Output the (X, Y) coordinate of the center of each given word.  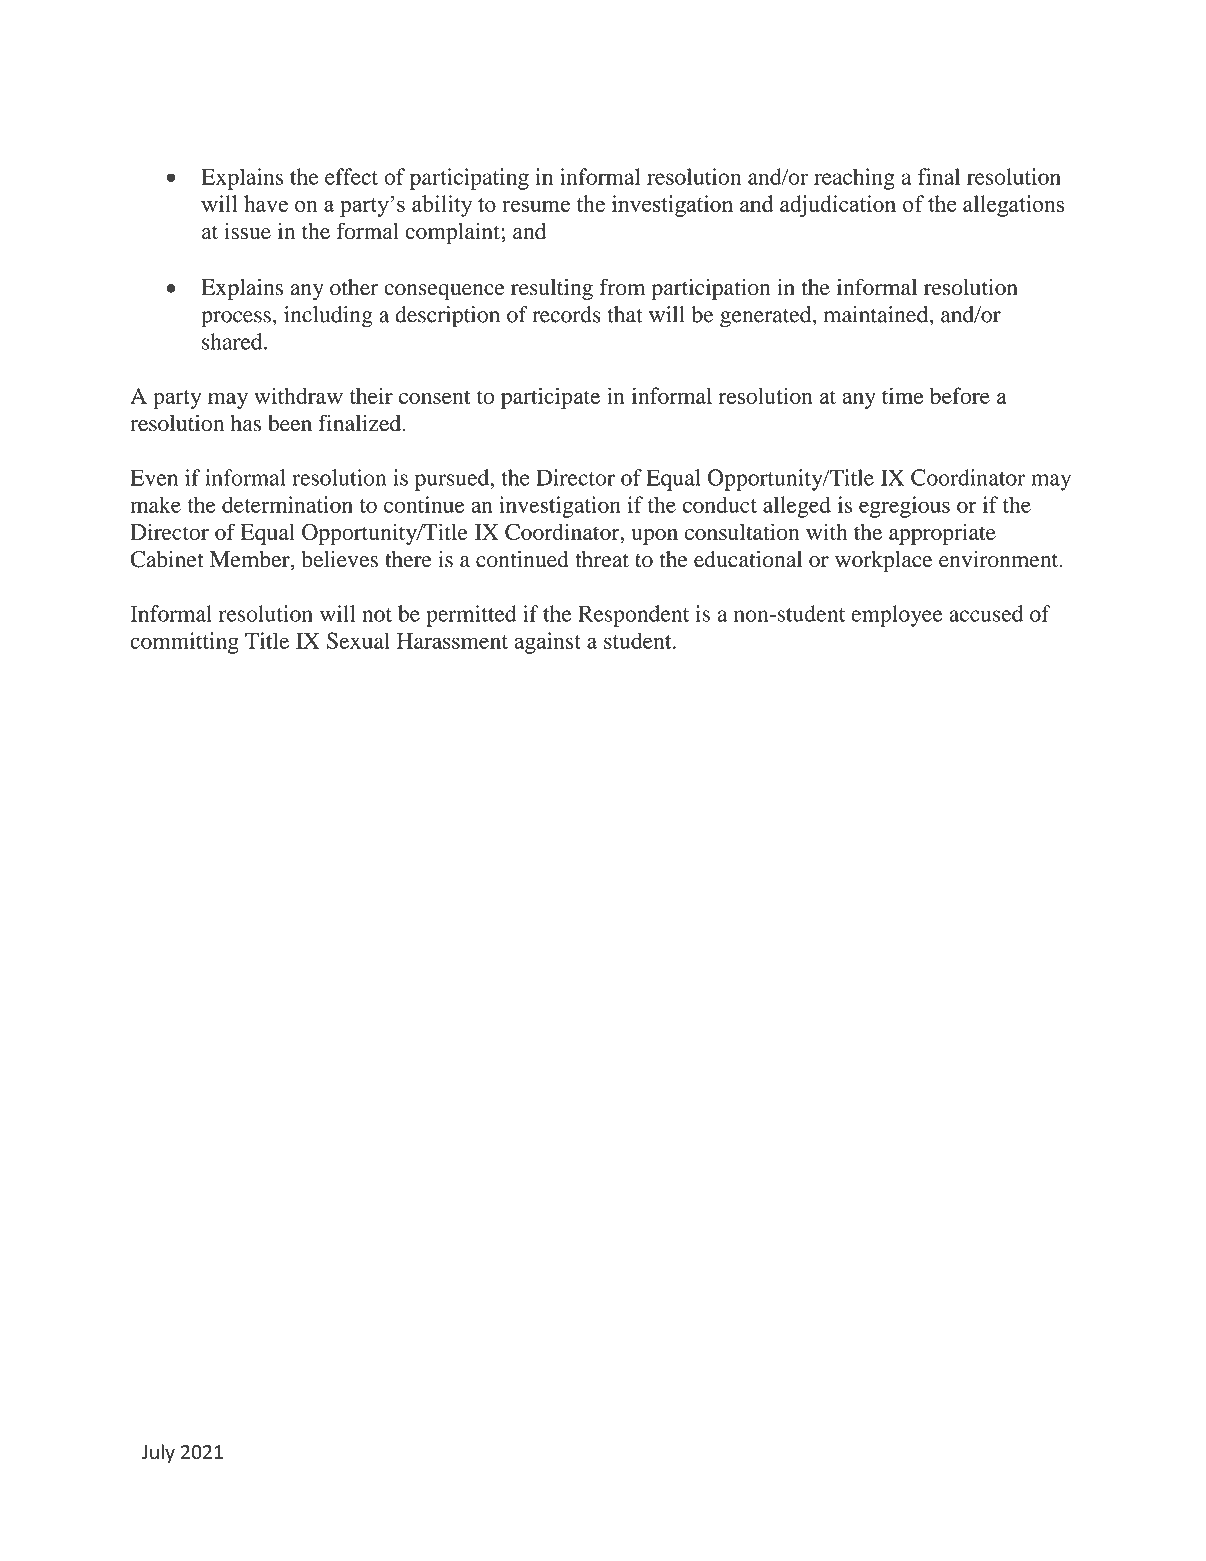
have (266, 203)
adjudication (838, 206)
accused (986, 613)
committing (184, 643)
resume (536, 206)
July (158, 1453)
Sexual (358, 640)
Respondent (633, 616)
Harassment (452, 641)
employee (897, 616)
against (547, 643)
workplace (883, 562)
